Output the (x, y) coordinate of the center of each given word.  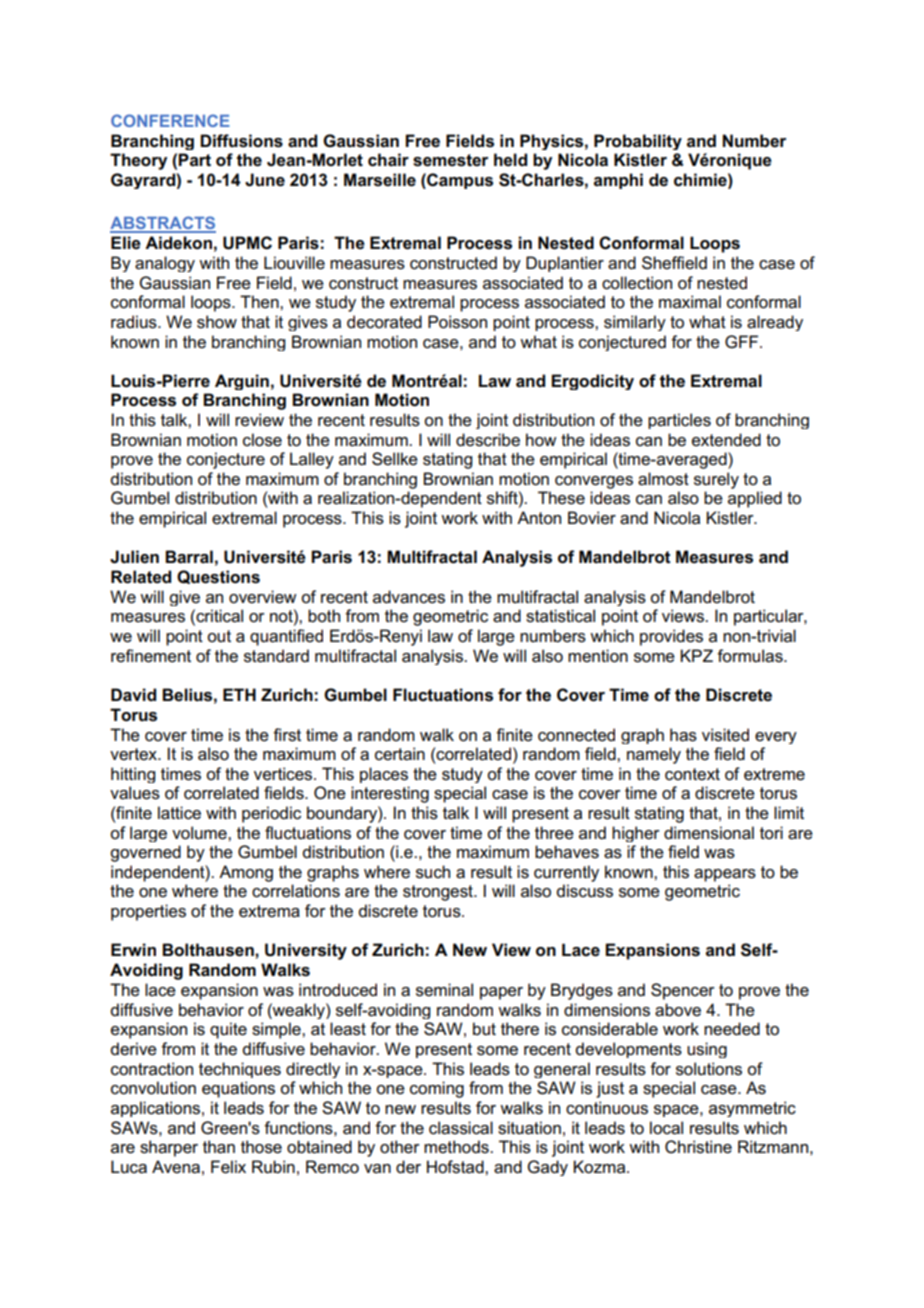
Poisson (457, 322)
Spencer (683, 991)
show (217, 322)
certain (400, 754)
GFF (743, 341)
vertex (135, 754)
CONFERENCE (170, 120)
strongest (439, 893)
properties (148, 912)
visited (725, 735)
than (219, 1147)
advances (409, 597)
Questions (218, 577)
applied (755, 499)
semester (450, 160)
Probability (638, 142)
